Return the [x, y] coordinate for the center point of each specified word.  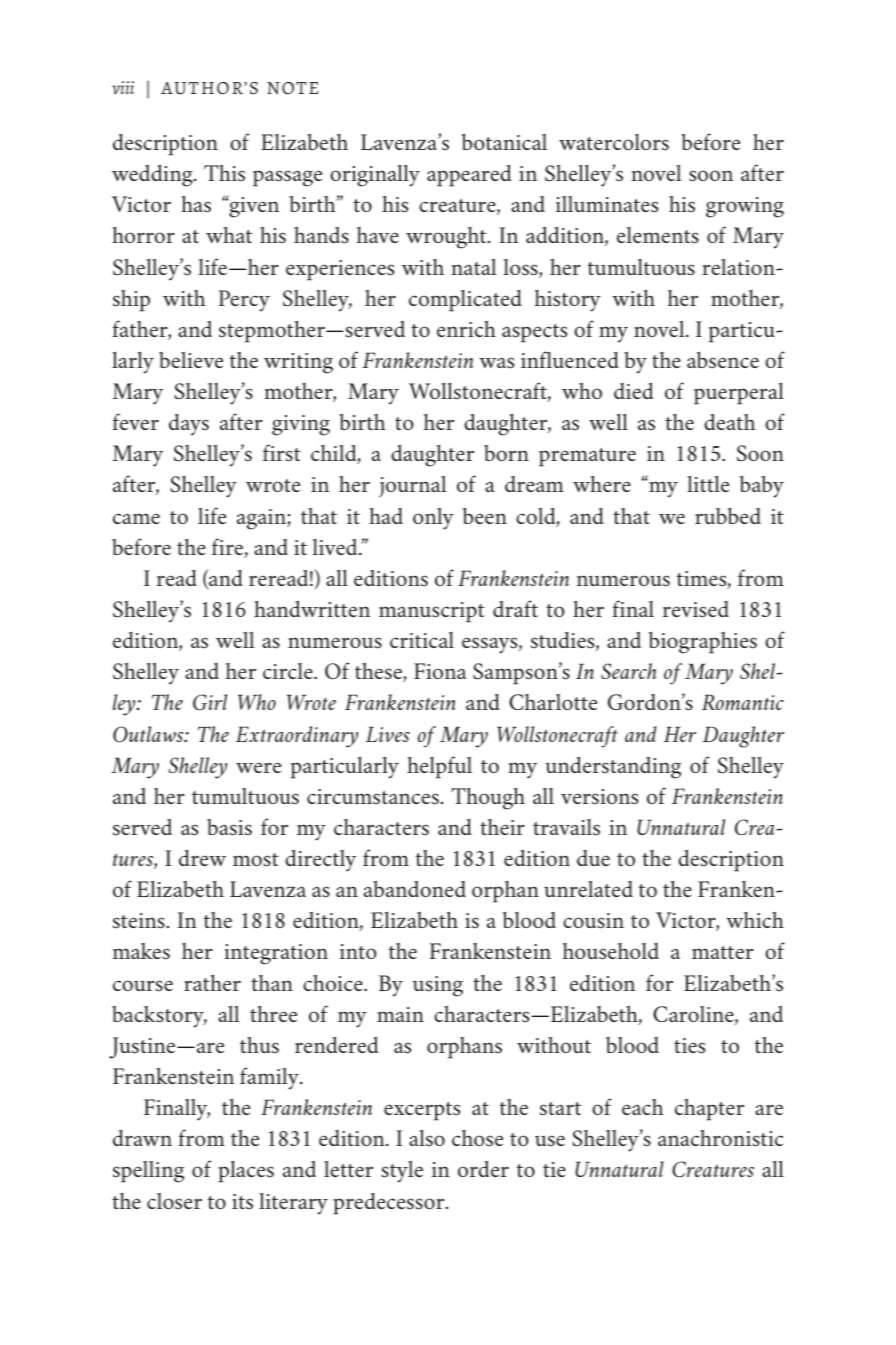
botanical [504, 142]
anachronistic [720, 1138]
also [427, 1138]
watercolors [614, 142]
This [224, 173]
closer [174, 1201]
